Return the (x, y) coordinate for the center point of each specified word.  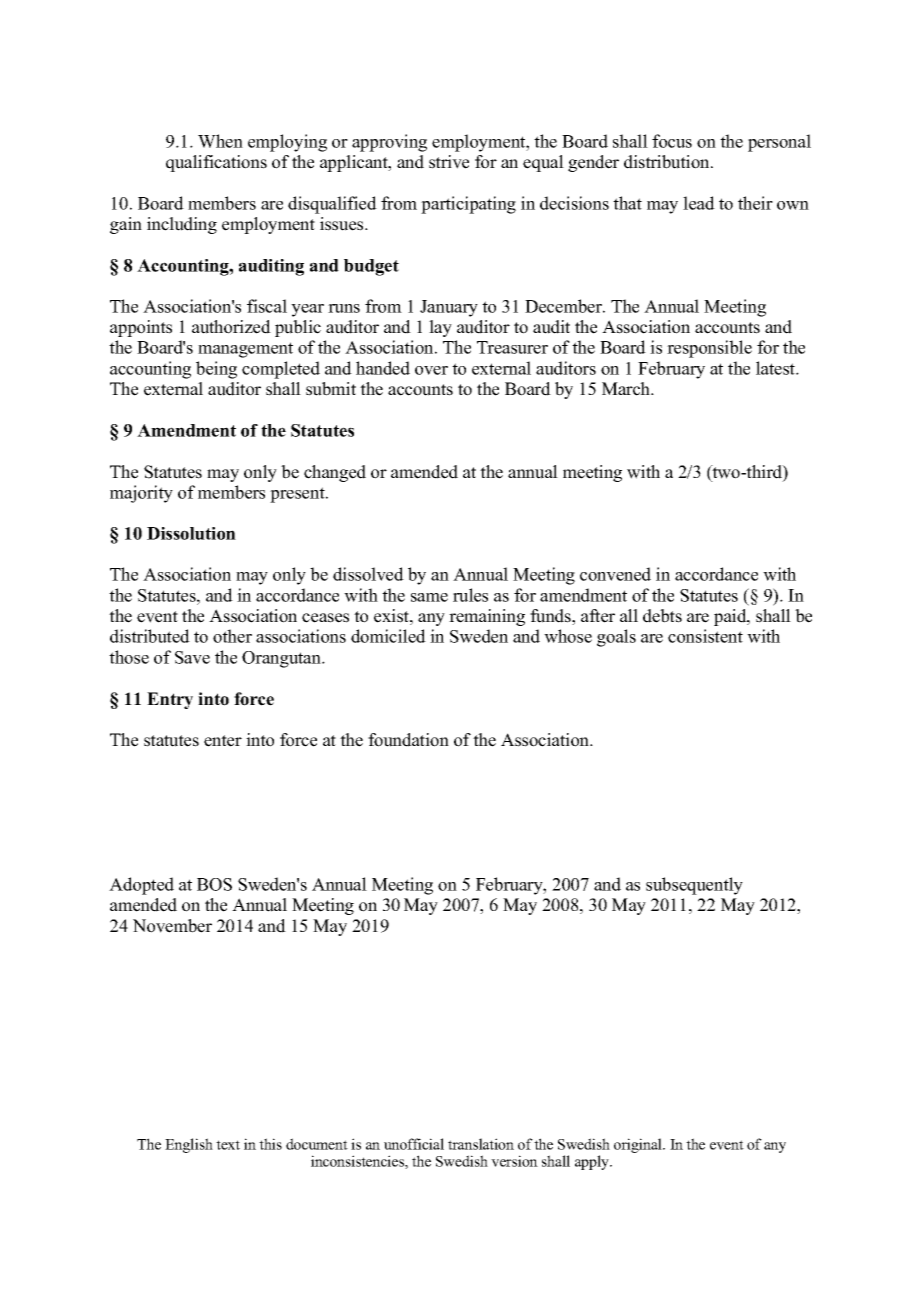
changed (335, 473)
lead (699, 203)
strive (449, 162)
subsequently (694, 886)
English (189, 1145)
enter (223, 741)
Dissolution (191, 533)
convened (615, 574)
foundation (408, 740)
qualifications (216, 163)
